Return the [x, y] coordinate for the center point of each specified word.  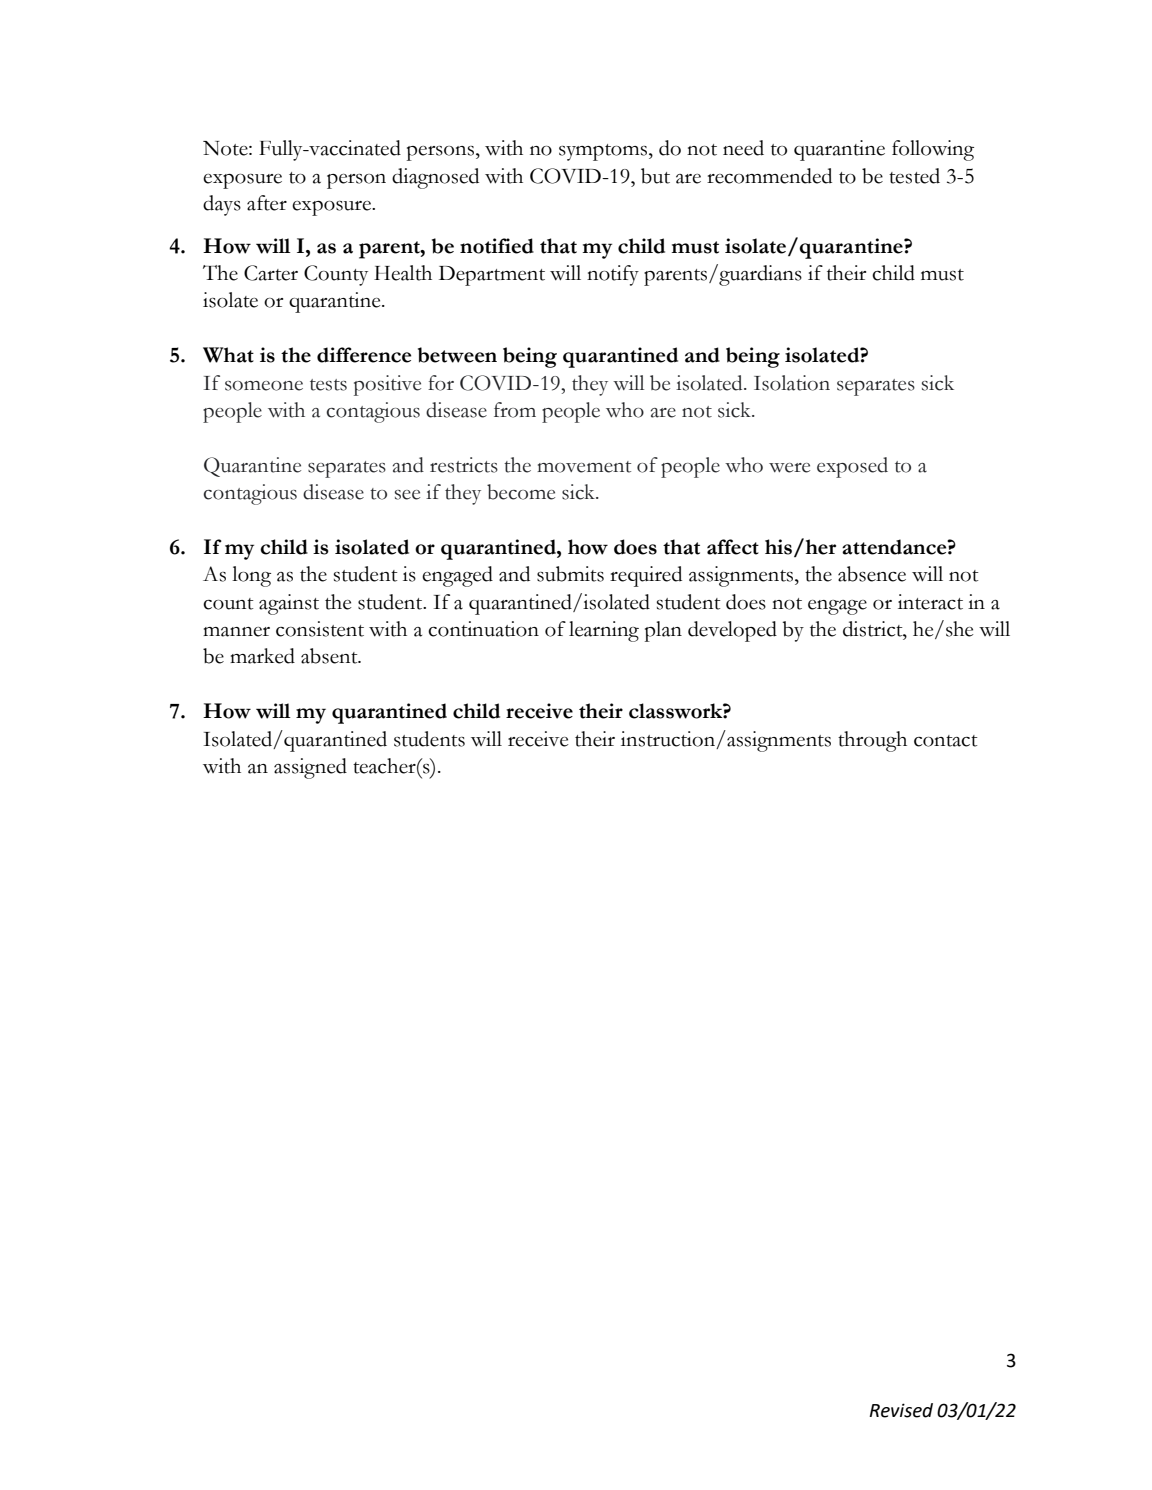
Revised [901, 1410]
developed [732, 631]
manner [236, 632]
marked [262, 656]
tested [914, 176]
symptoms [604, 152]
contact [946, 741]
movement [584, 467]
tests [328, 385]
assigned [310, 768]
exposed [852, 467]
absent [330, 656]
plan [663, 631]
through [872, 741]
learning [604, 631]
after [267, 203]
